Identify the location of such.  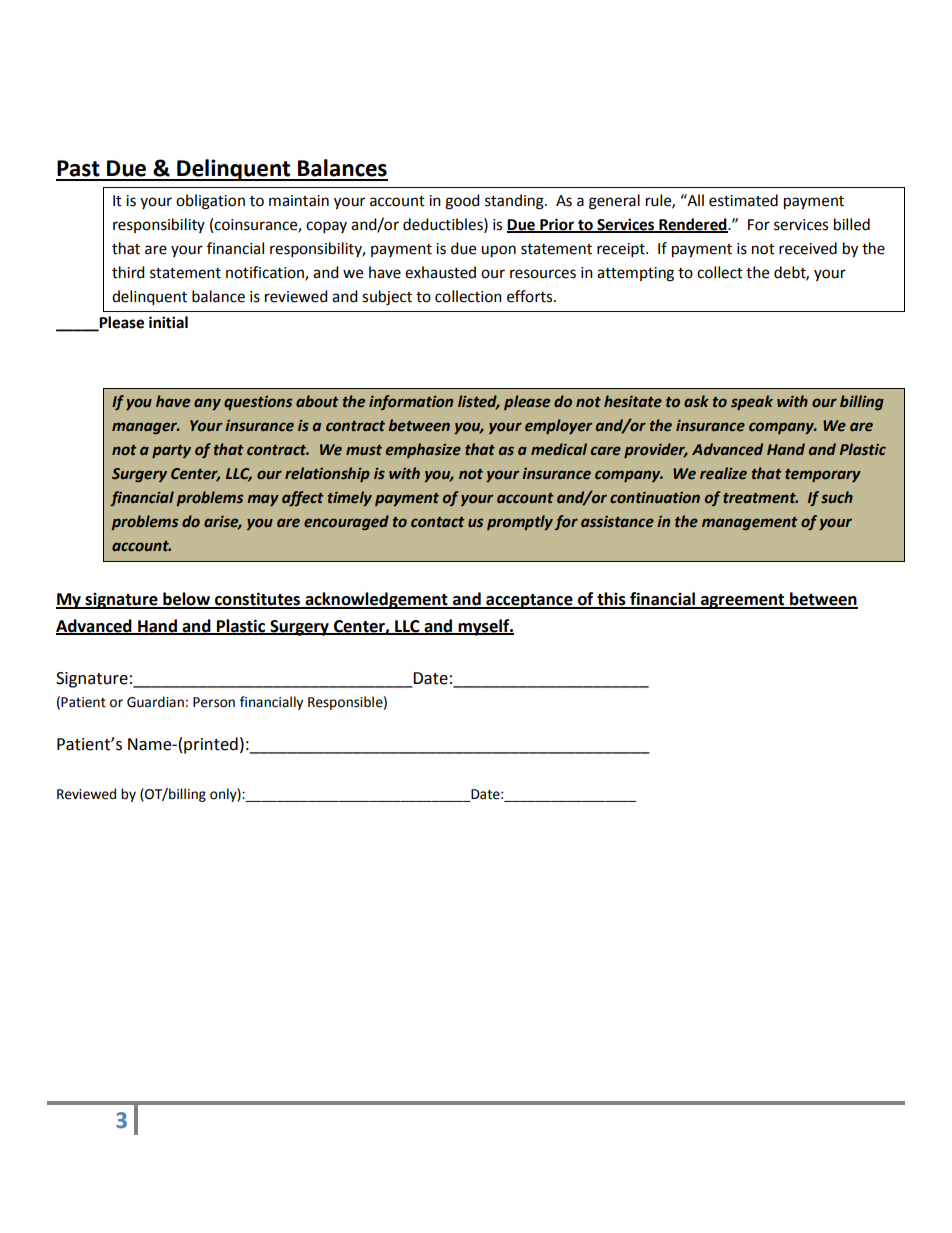
(837, 497).
